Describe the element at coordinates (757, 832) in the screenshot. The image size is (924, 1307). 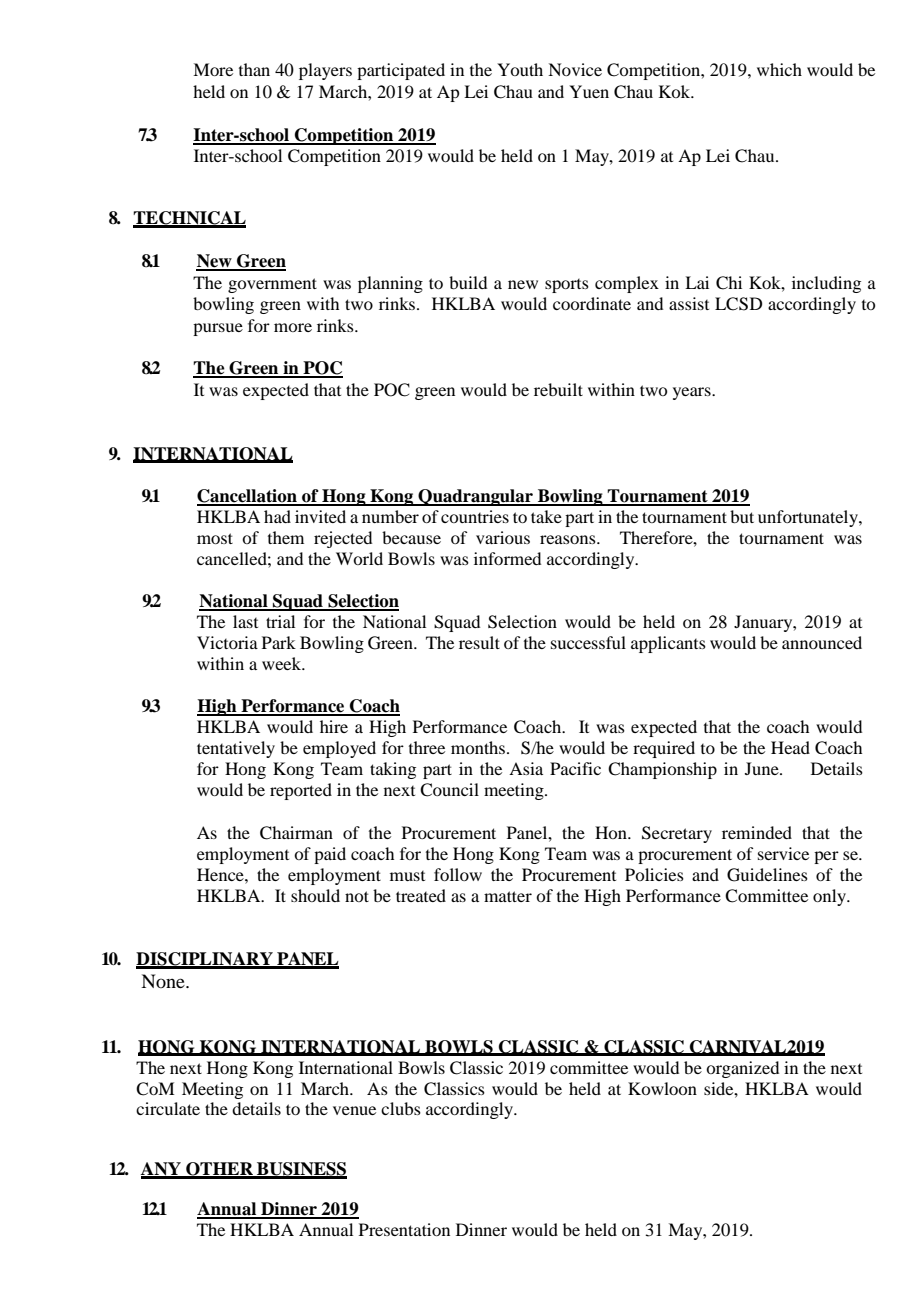
I see `reminded` at that location.
